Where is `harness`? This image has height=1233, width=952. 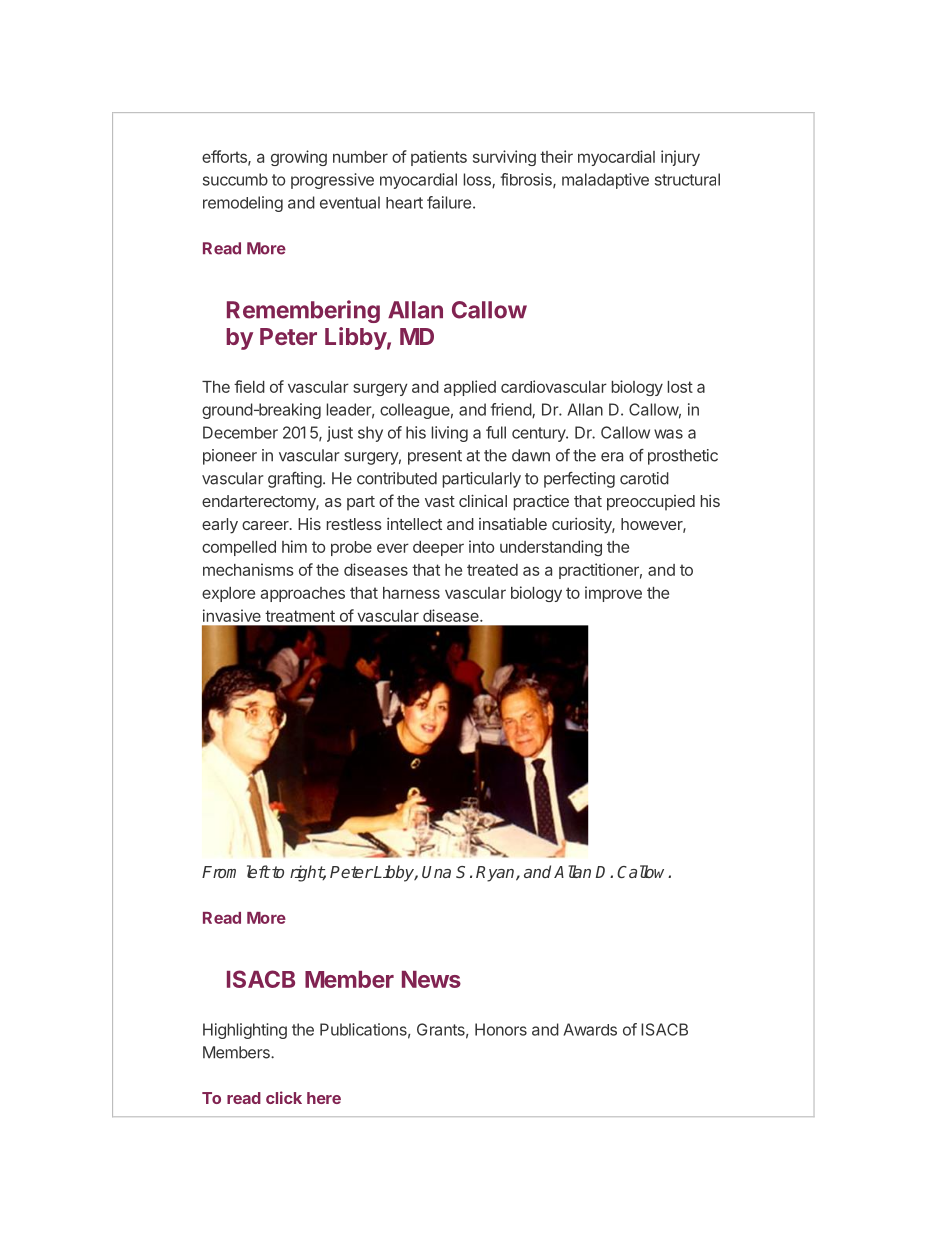 harness is located at coordinates (411, 593).
